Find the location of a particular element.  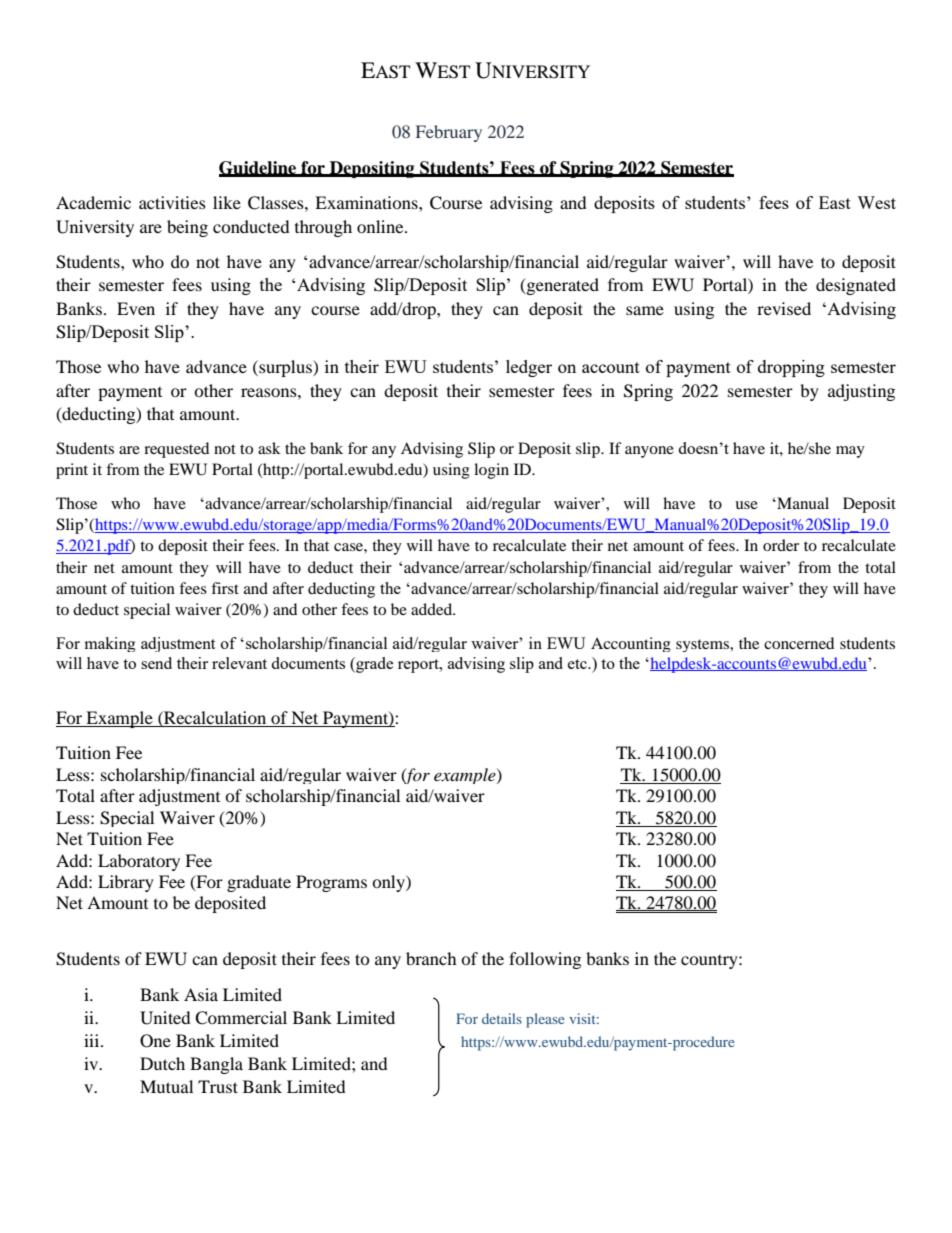

adjusting is located at coordinates (861, 392).
